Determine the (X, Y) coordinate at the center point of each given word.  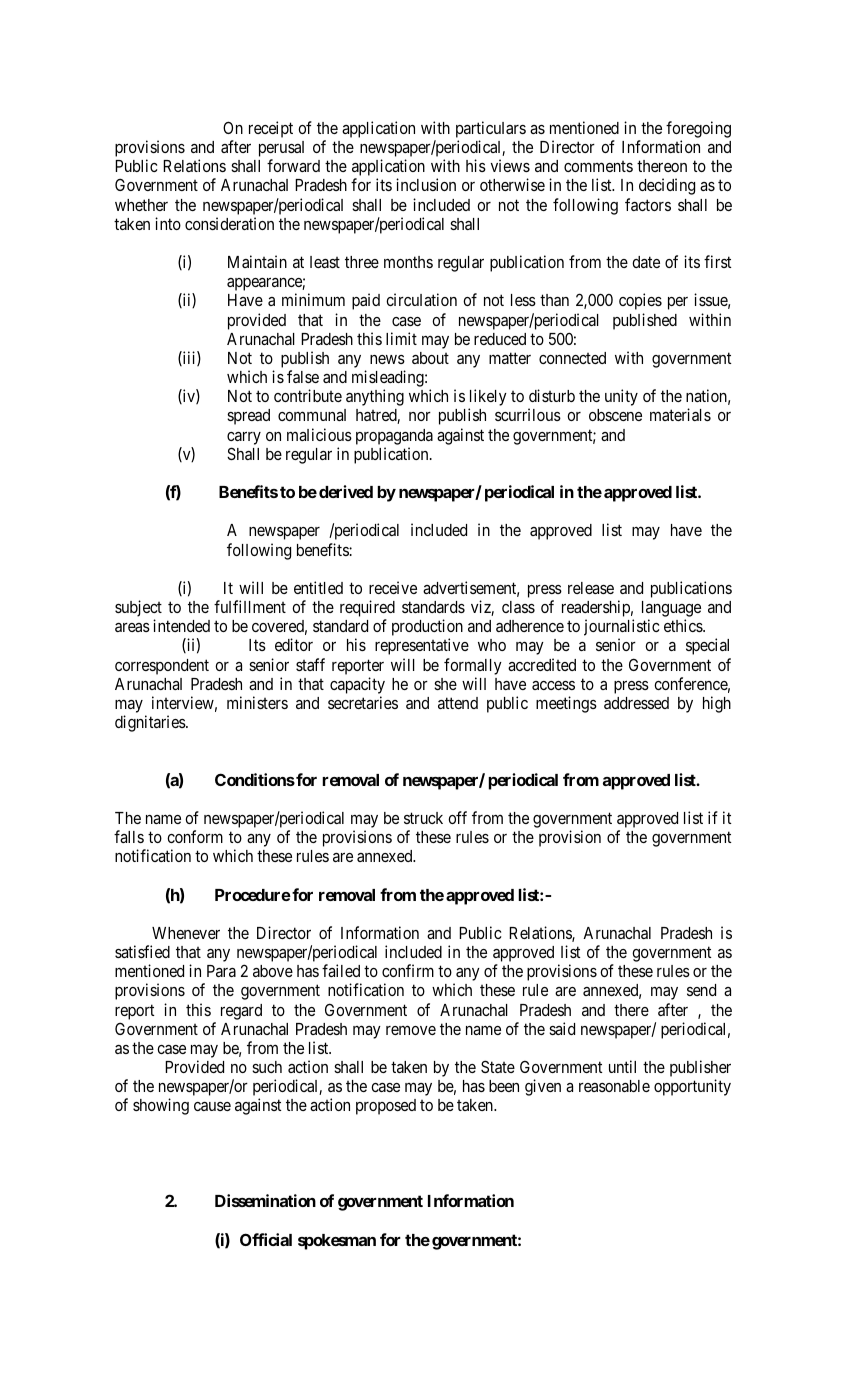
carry (244, 438)
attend (458, 703)
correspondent (162, 667)
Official (266, 1239)
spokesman (337, 1242)
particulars (491, 131)
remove (411, 1030)
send (701, 990)
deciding (667, 186)
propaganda (394, 437)
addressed (636, 703)
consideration (229, 223)
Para (221, 971)
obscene (615, 415)
